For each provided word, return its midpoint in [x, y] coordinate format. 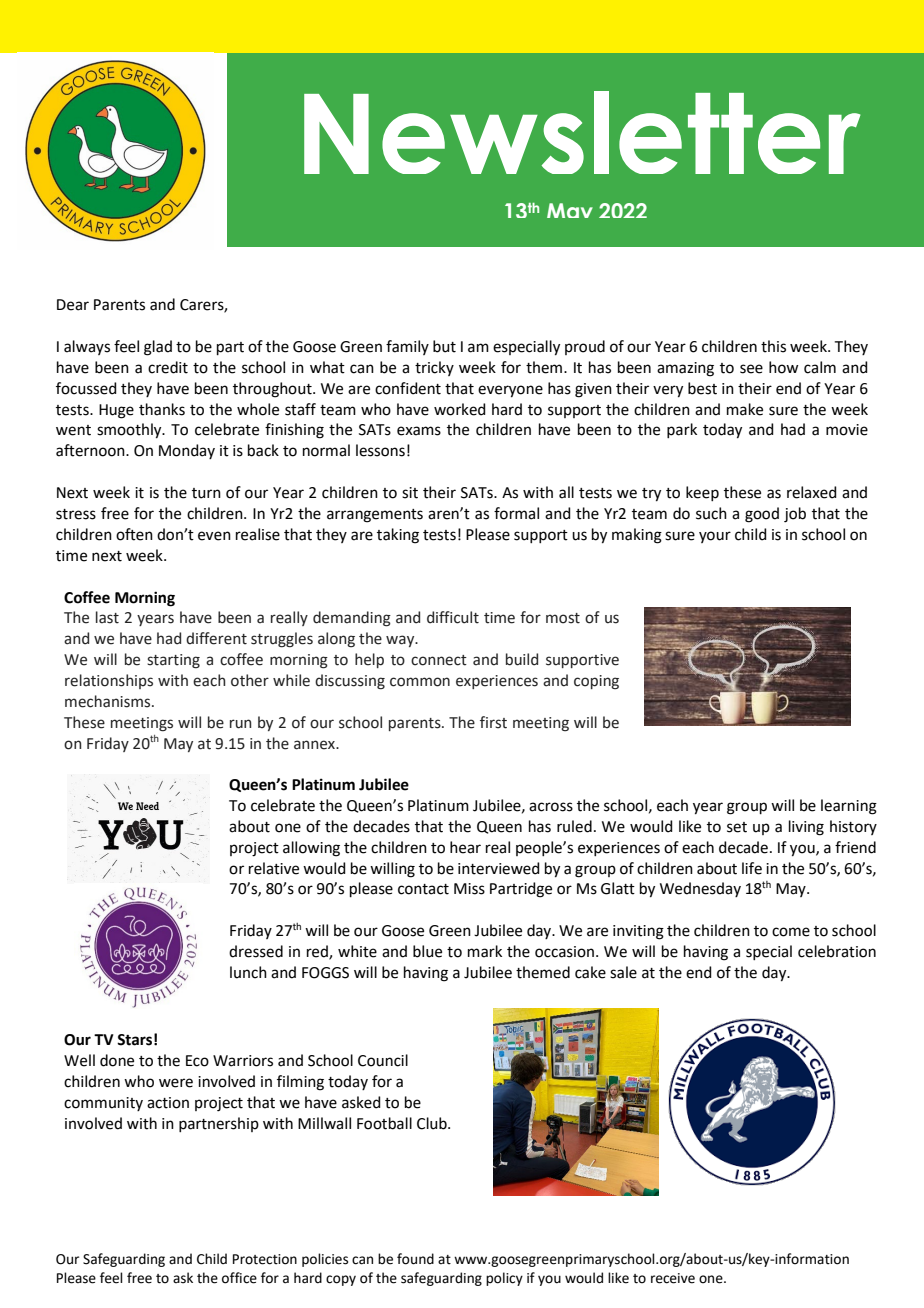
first [493, 722]
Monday [187, 451]
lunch [248, 972]
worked [460, 409]
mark [485, 951]
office [239, 1278]
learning [849, 807]
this [773, 346]
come [791, 932]
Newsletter [582, 132]
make [745, 409]
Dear [73, 305]
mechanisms [109, 701]
